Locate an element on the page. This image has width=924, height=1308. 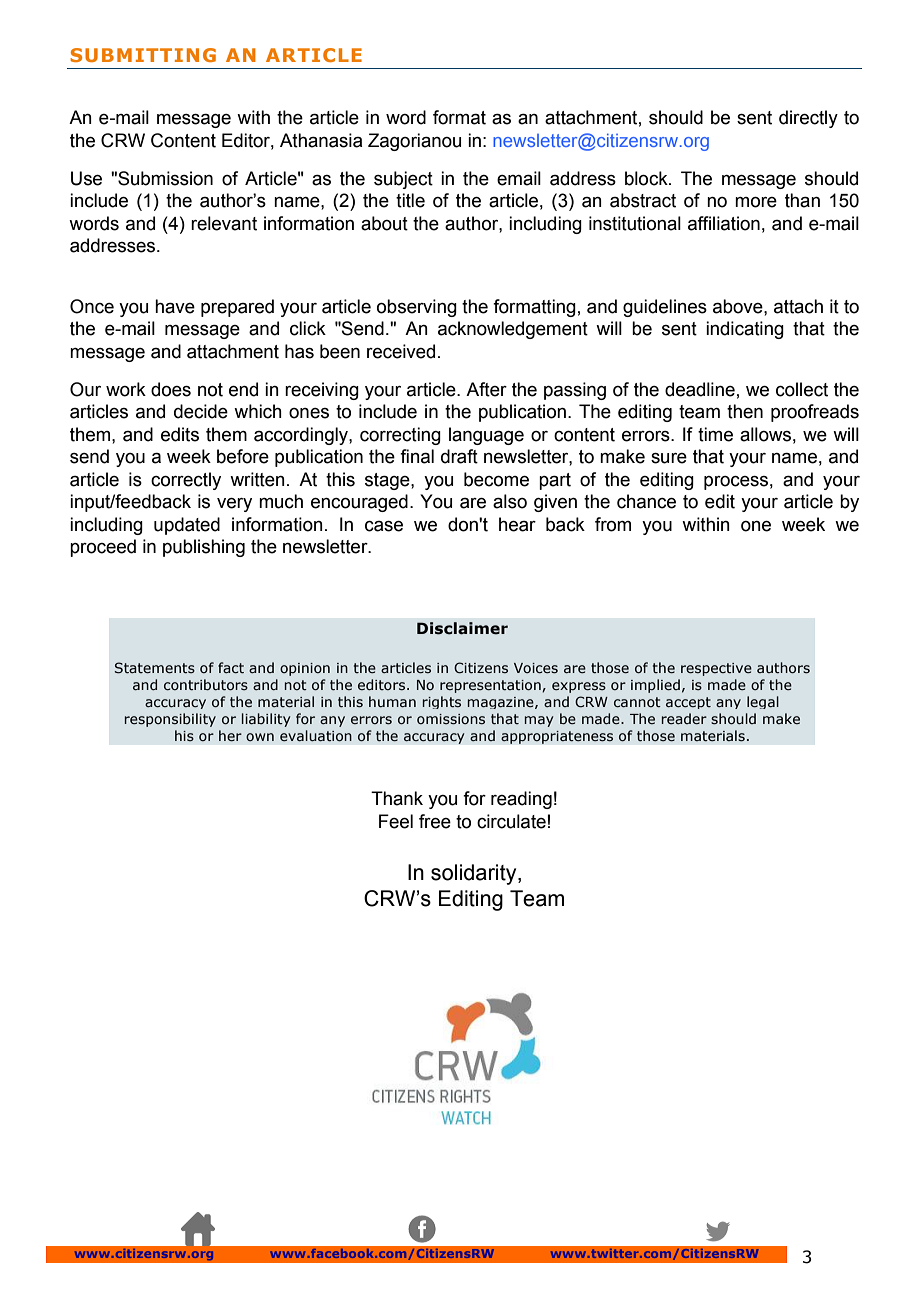
draft is located at coordinates (459, 456).
